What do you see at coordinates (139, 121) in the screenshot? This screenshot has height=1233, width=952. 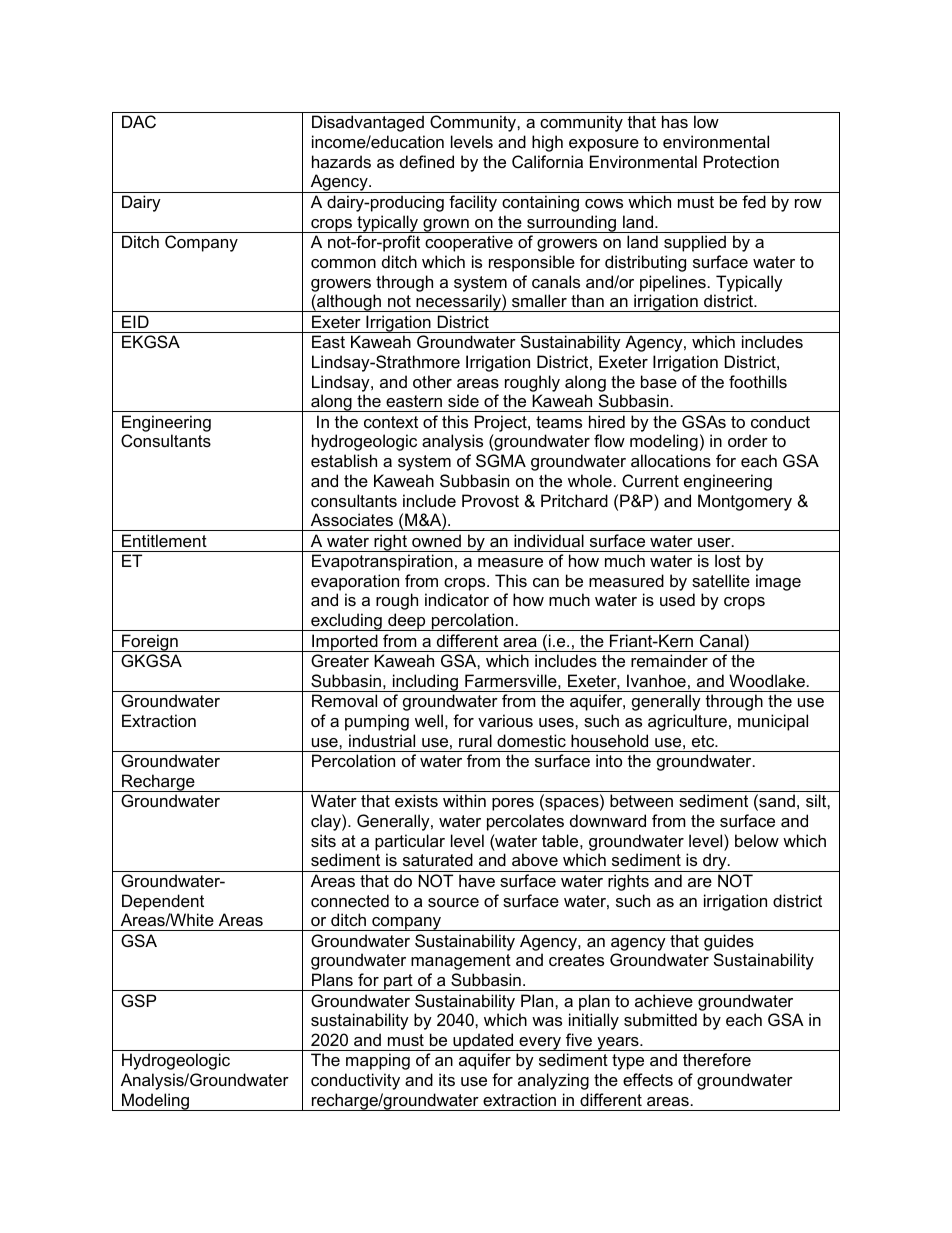 I see `DAC` at bounding box center [139, 121].
